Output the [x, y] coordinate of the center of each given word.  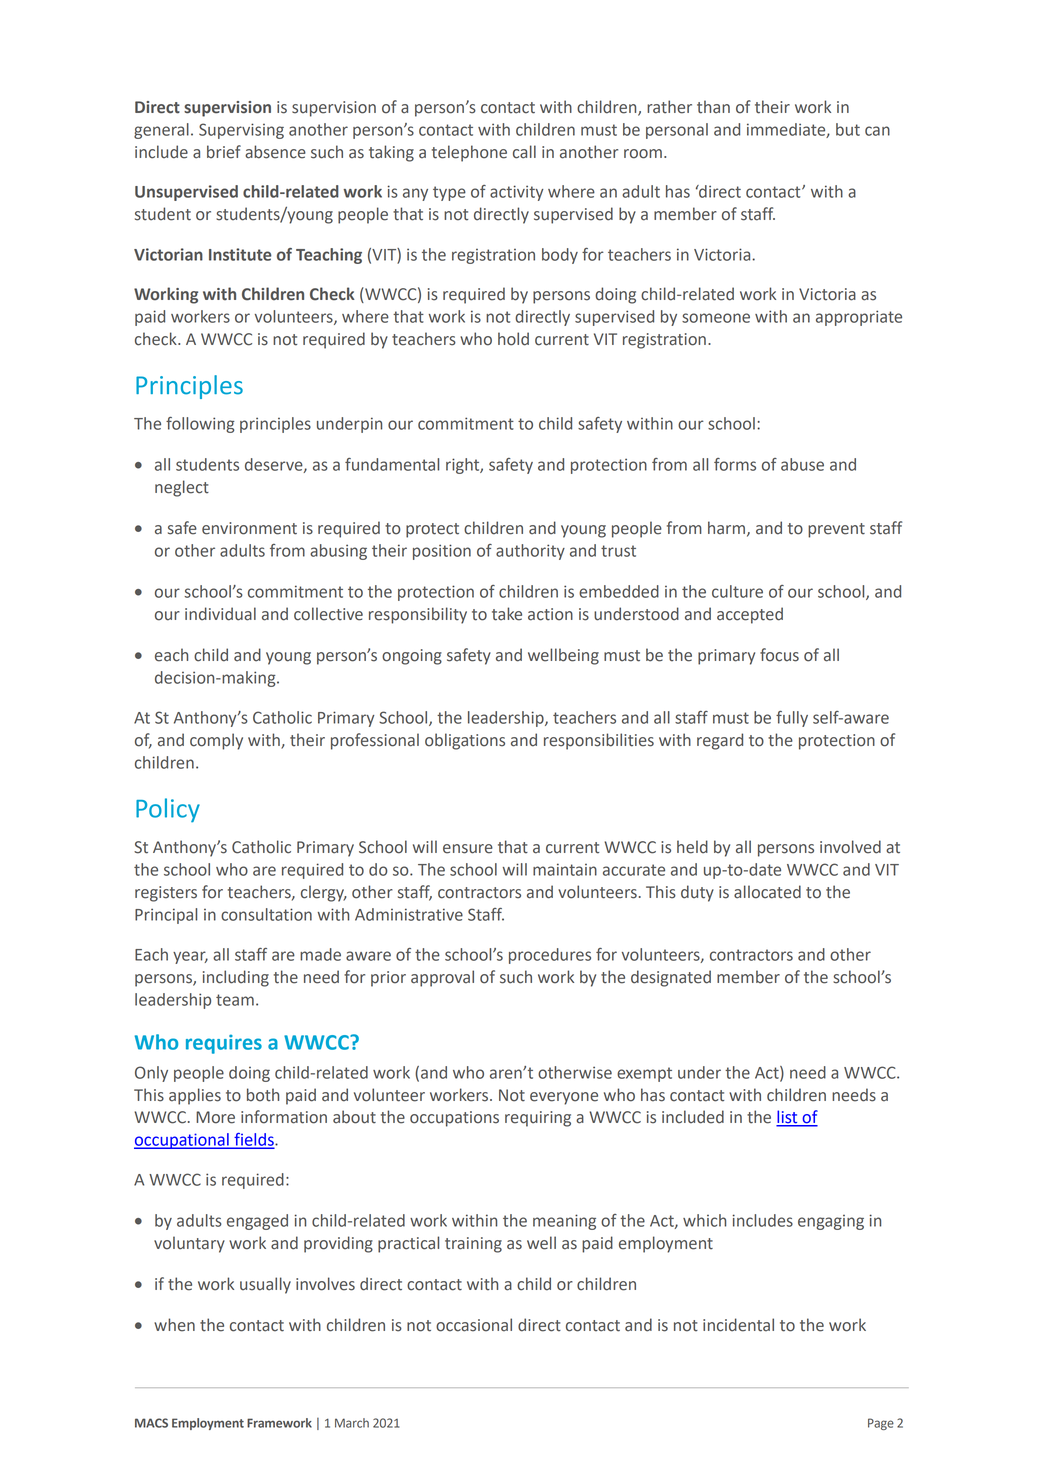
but [848, 129]
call [524, 152]
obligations [465, 741]
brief [224, 152]
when [174, 1325]
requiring [538, 1119]
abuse [802, 464]
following [200, 425]
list [788, 1118]
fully [792, 719]
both [263, 1095]
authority [530, 552]
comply [216, 741]
